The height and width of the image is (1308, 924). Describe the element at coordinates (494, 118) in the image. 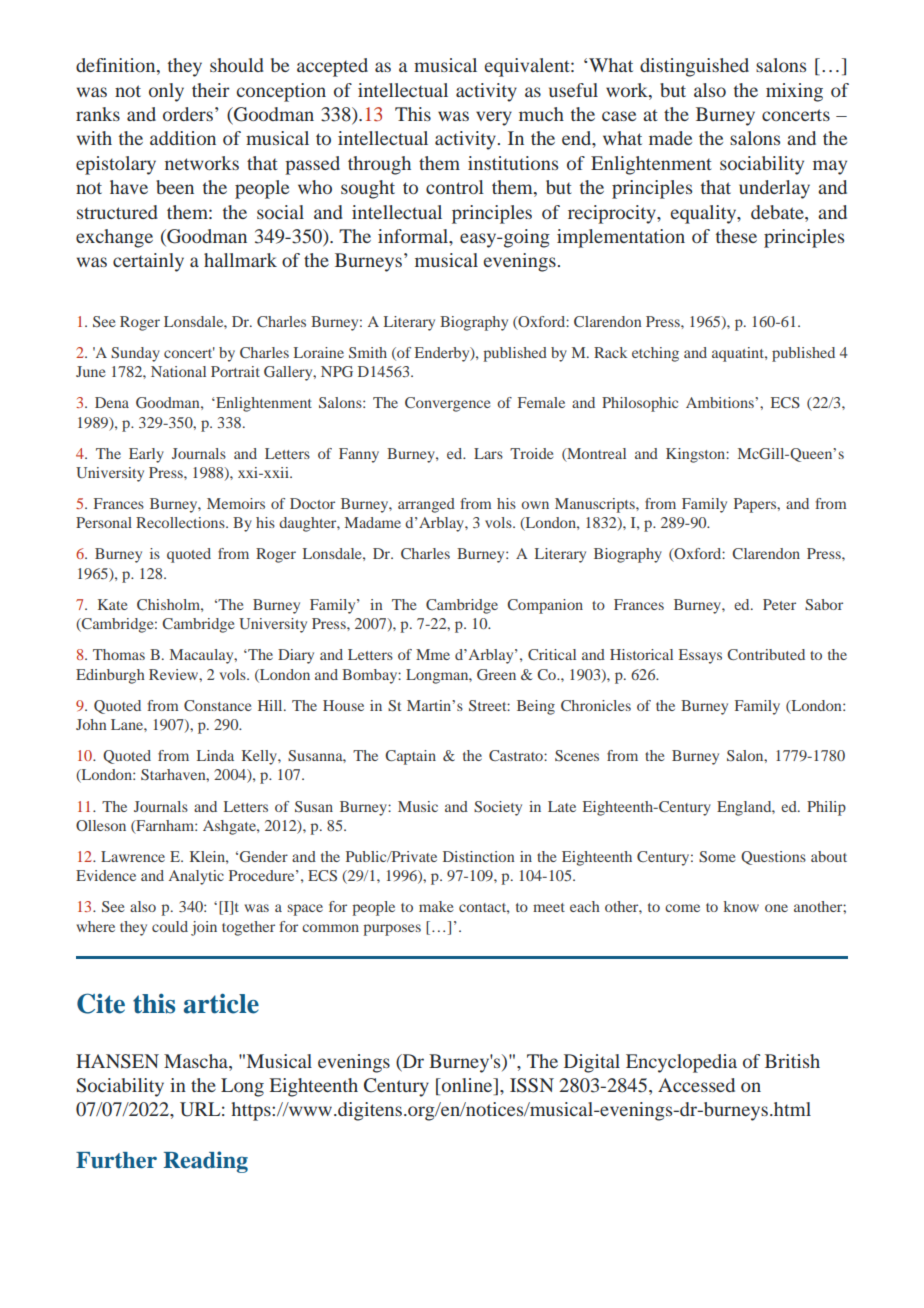

I see `very` at that location.
